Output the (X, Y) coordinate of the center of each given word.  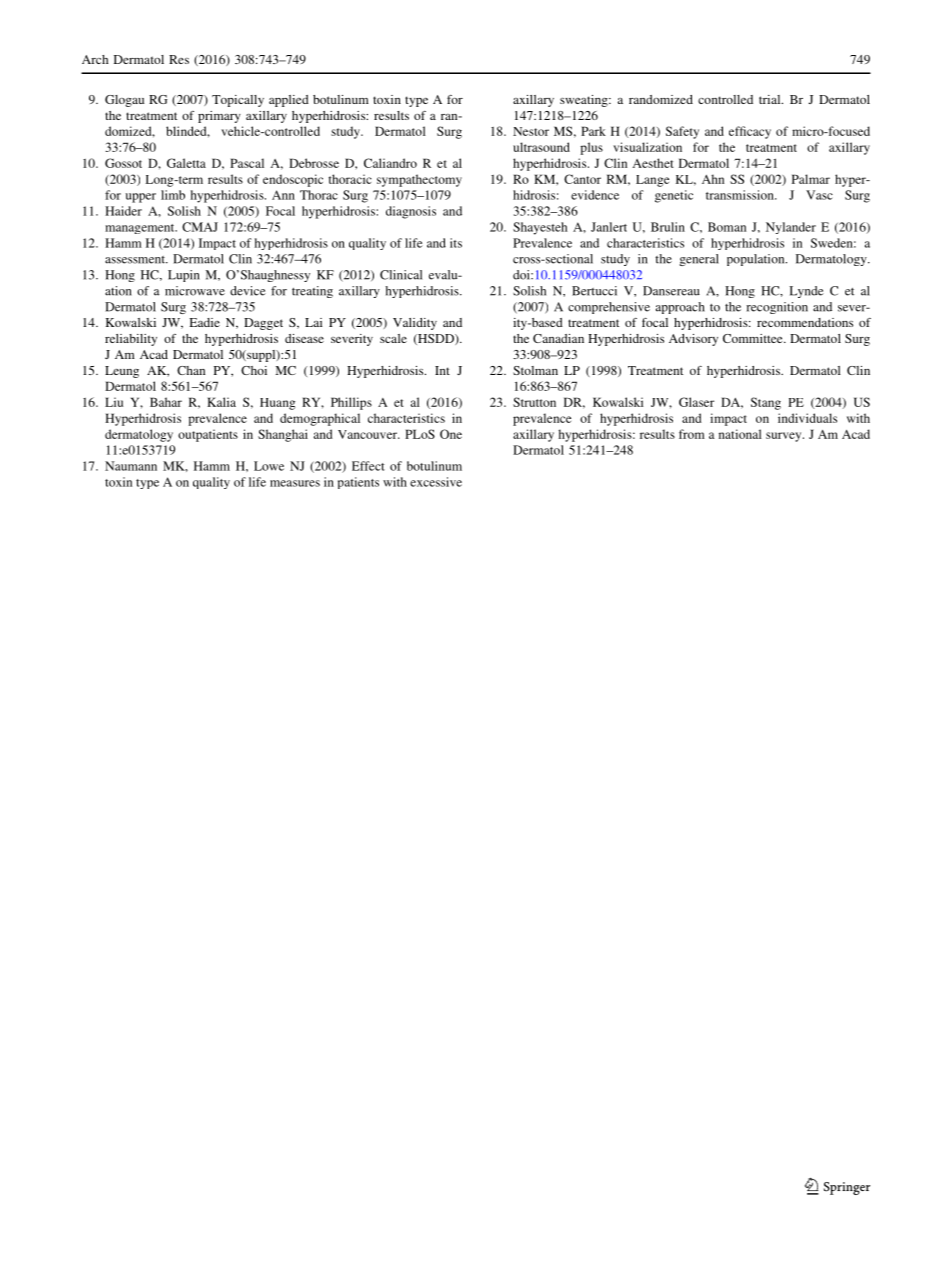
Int (442, 370)
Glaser (696, 402)
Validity (415, 324)
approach (680, 308)
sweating (585, 101)
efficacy (750, 132)
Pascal (247, 163)
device (248, 291)
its (456, 243)
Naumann (131, 466)
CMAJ (200, 227)
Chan (191, 370)
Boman (727, 227)
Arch (95, 59)
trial (771, 99)
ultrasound (541, 147)
